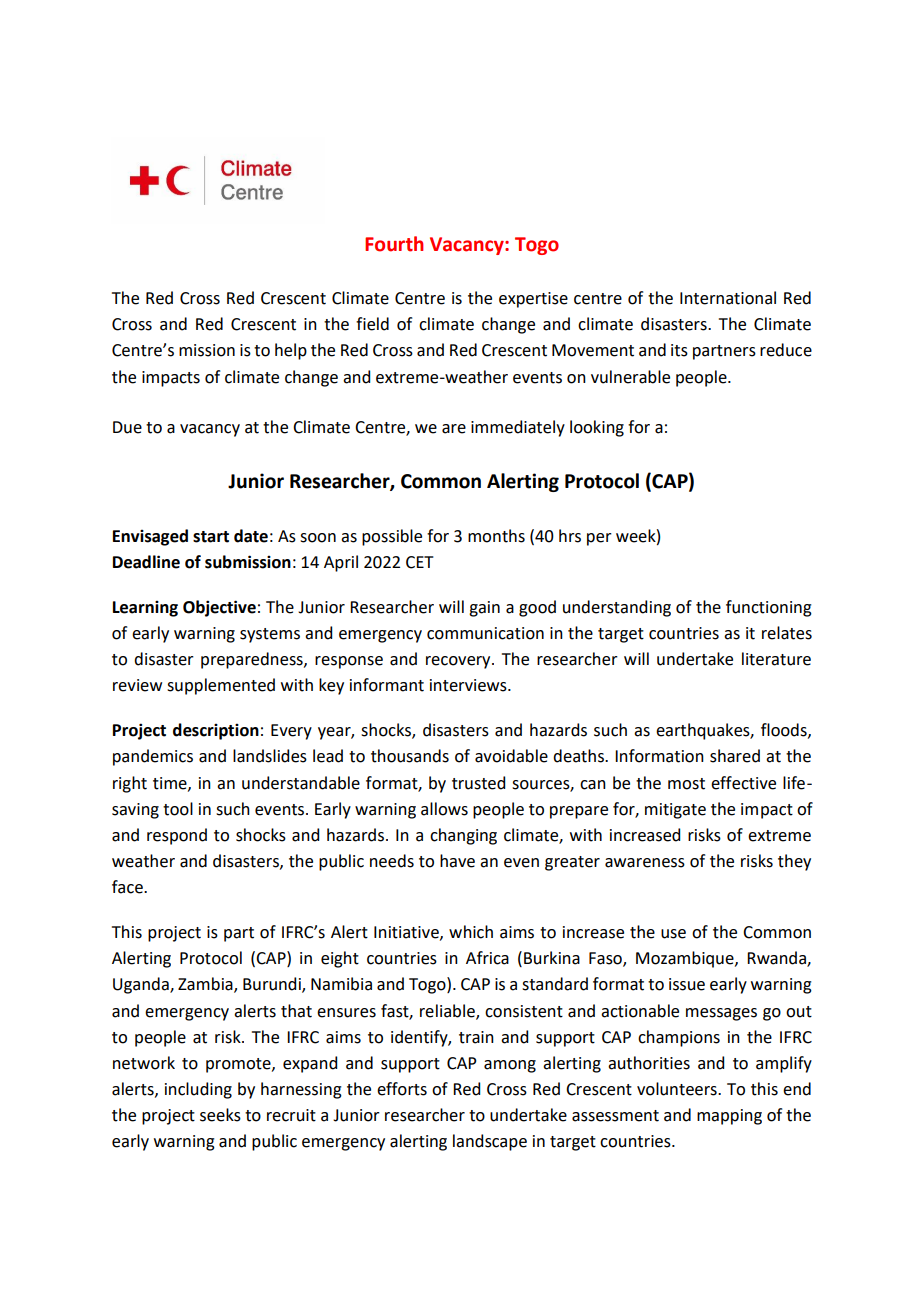 This image has width=924, height=1308. I want to click on months, so click(496, 536).
